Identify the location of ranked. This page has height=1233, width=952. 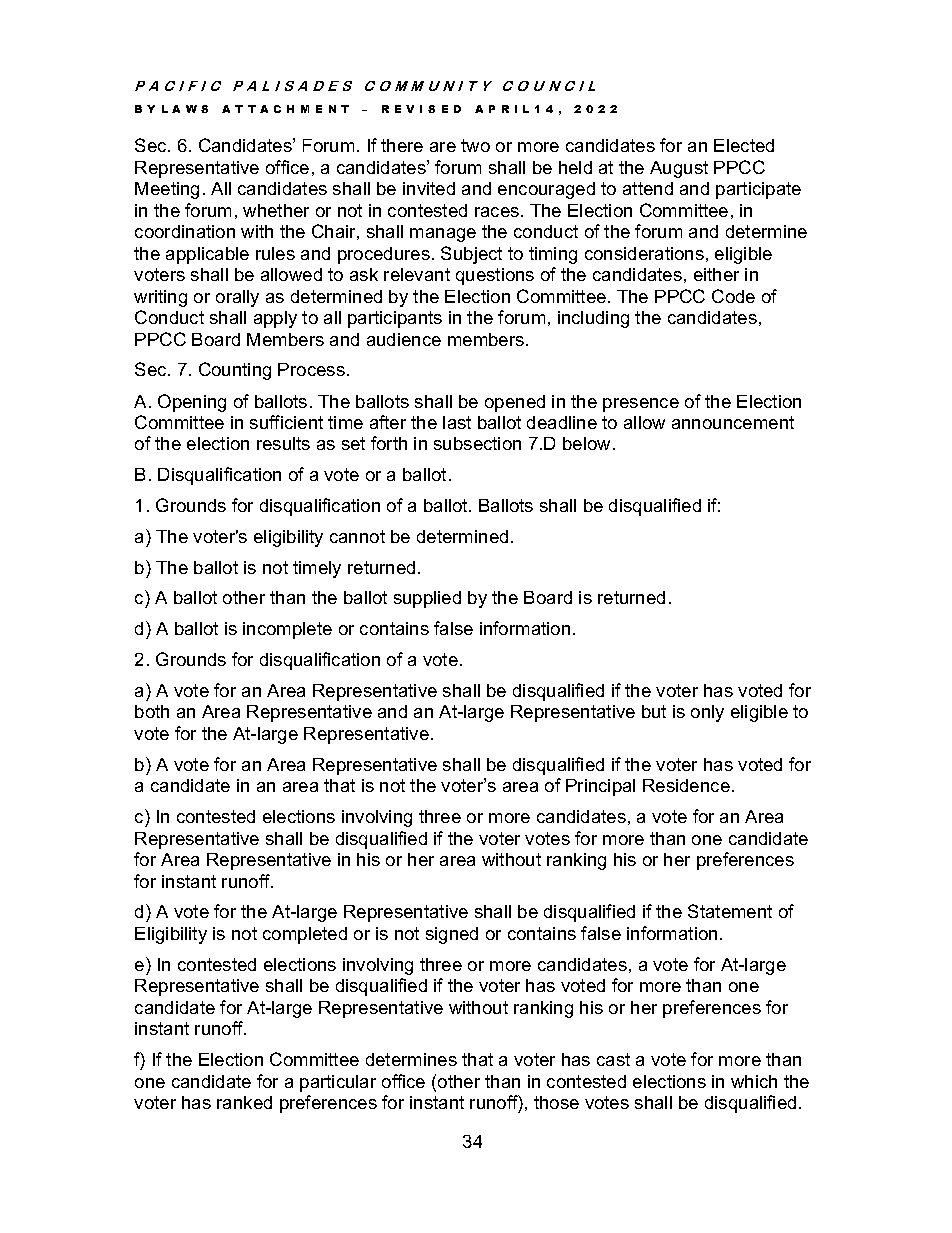
(244, 1102).
